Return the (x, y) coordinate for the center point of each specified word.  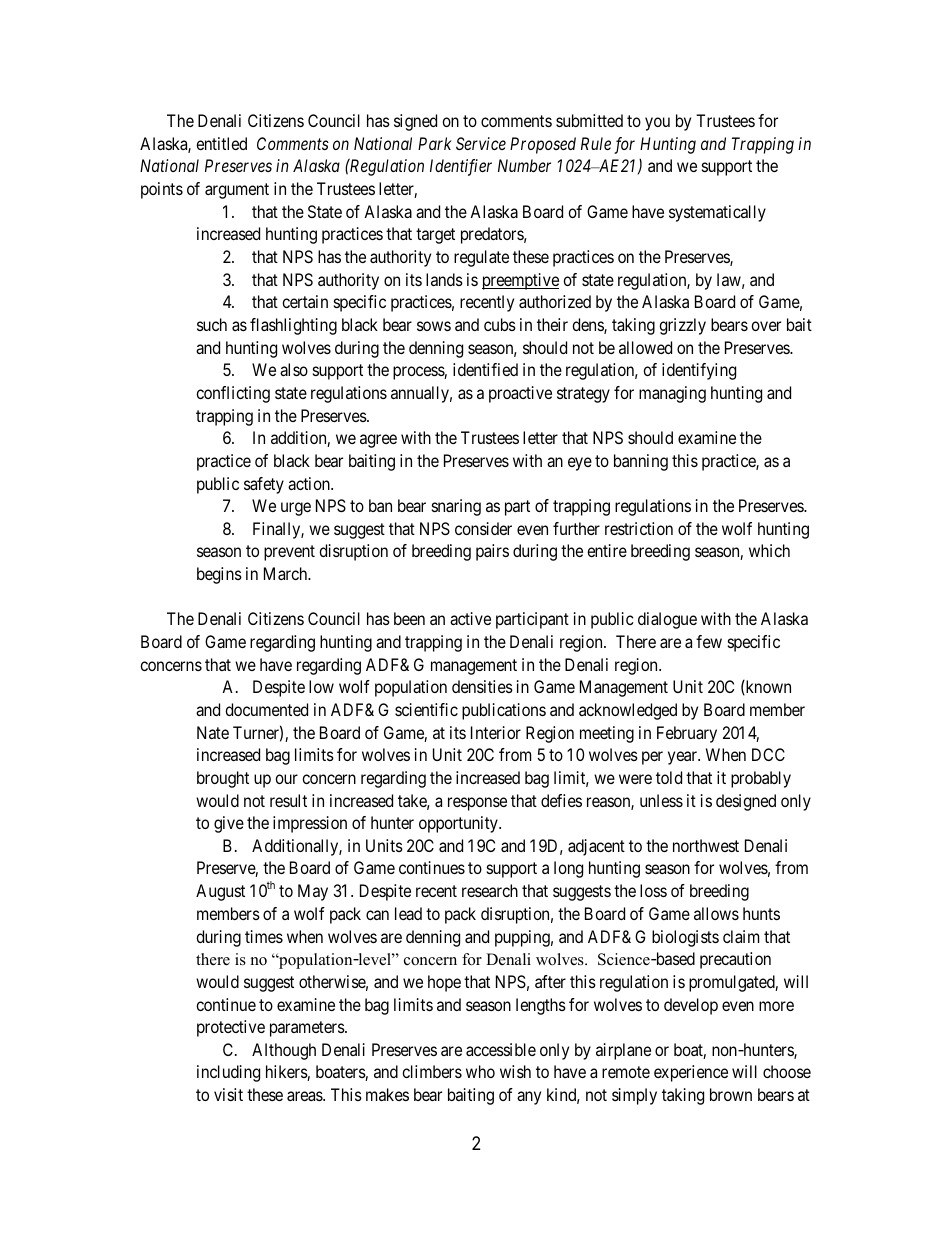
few (709, 641)
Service (481, 143)
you (657, 124)
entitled (221, 143)
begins (219, 575)
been (409, 618)
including (228, 1073)
